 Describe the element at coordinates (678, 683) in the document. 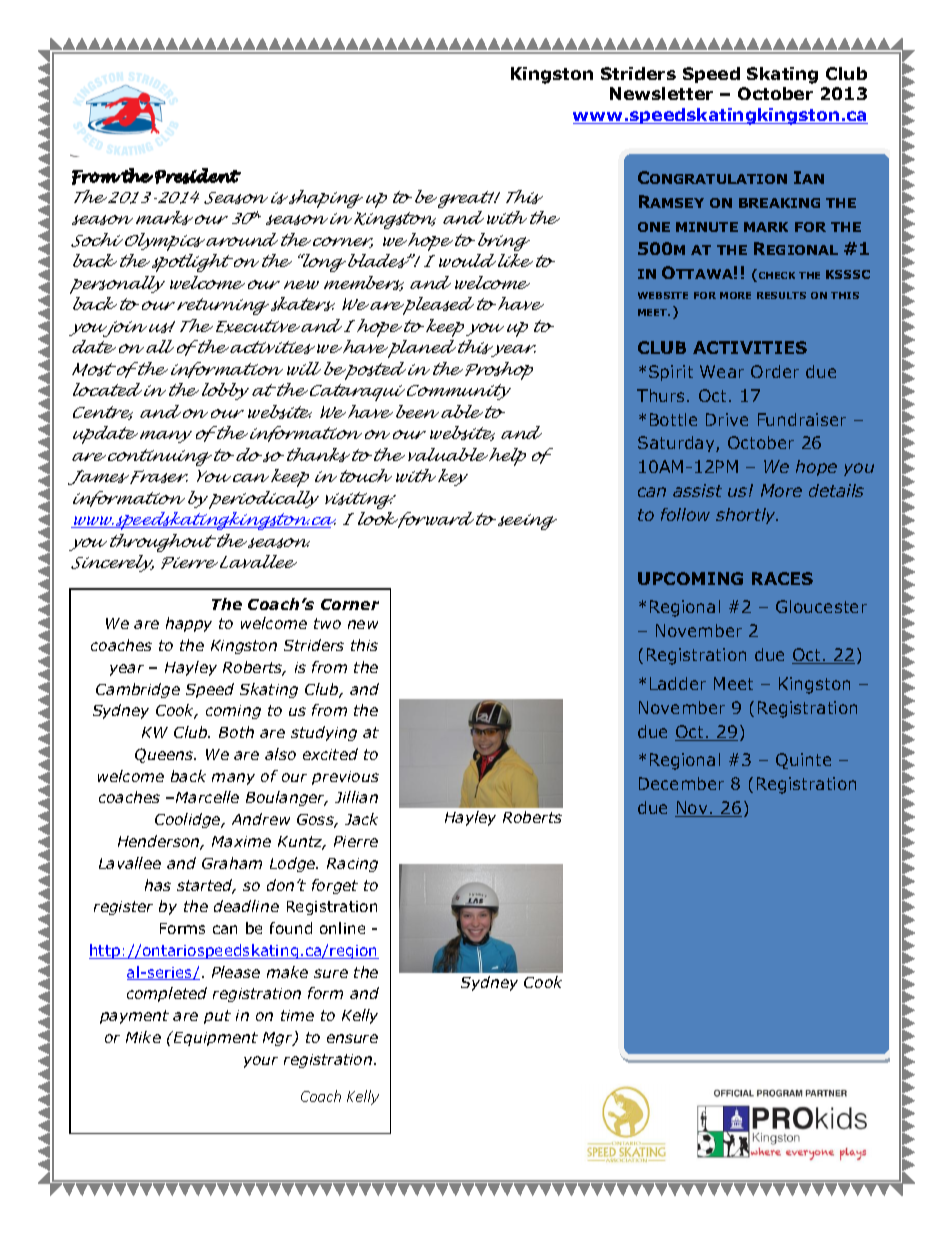

I see `Ladder` at that location.
